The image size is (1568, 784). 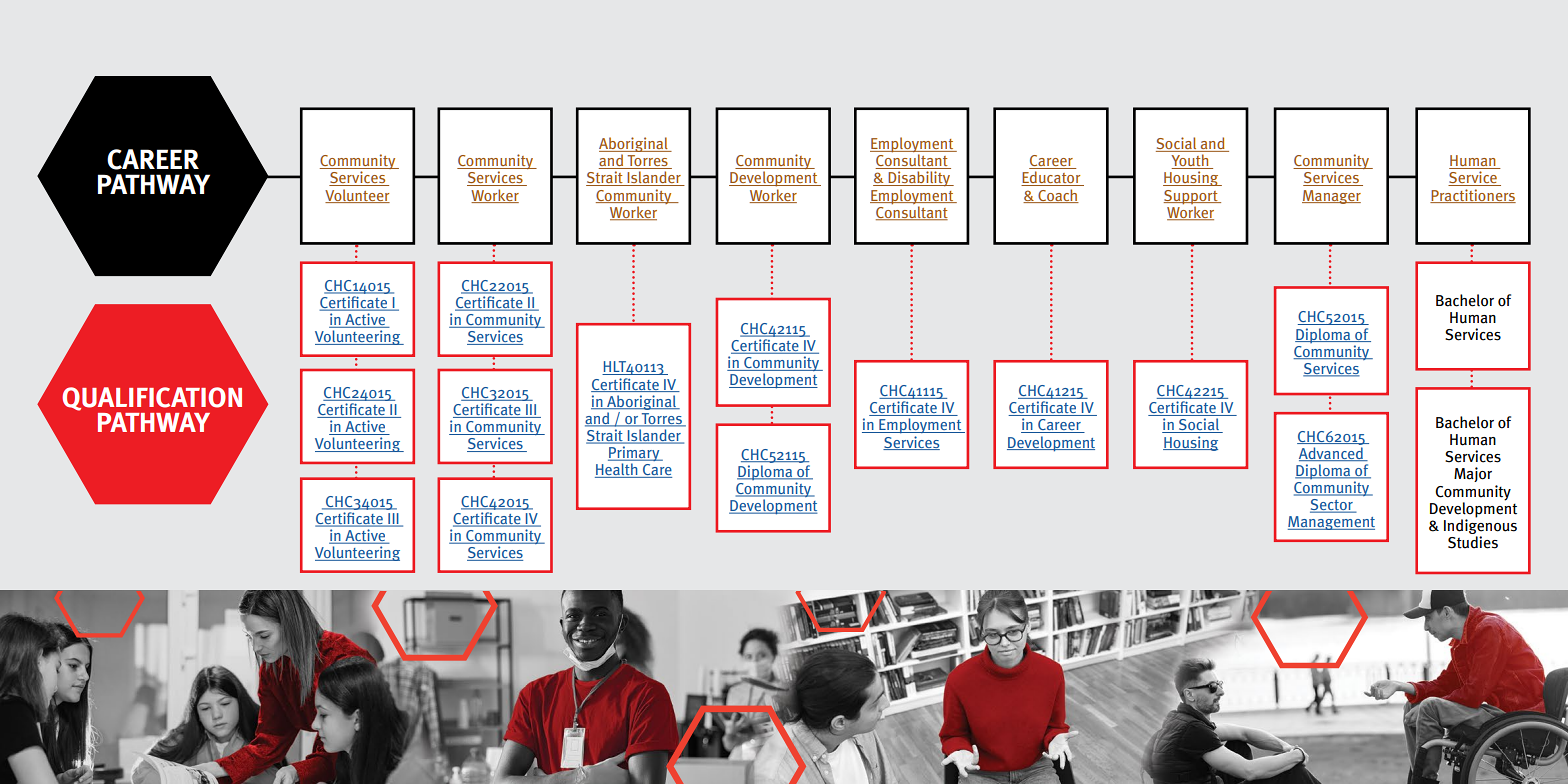 What do you see at coordinates (1331, 523) in the screenshot?
I see `Management` at bounding box center [1331, 523].
